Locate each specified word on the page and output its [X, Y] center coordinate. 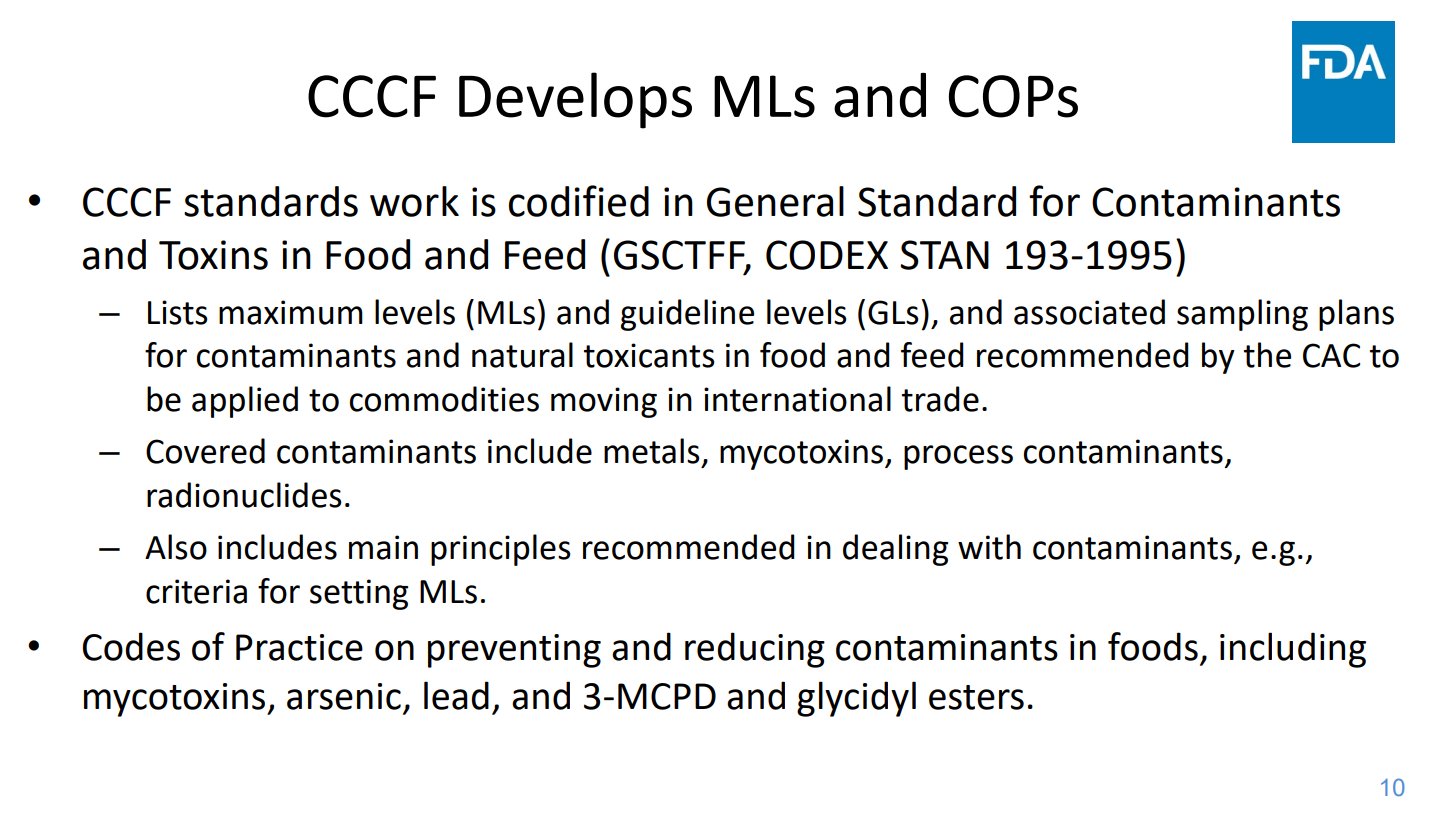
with [989, 547]
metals [652, 451]
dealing [895, 550]
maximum [291, 312]
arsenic [344, 696]
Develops [575, 100]
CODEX [827, 255]
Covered [205, 451]
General [775, 201]
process [958, 457]
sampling [1242, 315]
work [414, 201]
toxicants [649, 355]
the [1267, 355]
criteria [196, 591]
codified [579, 201]
